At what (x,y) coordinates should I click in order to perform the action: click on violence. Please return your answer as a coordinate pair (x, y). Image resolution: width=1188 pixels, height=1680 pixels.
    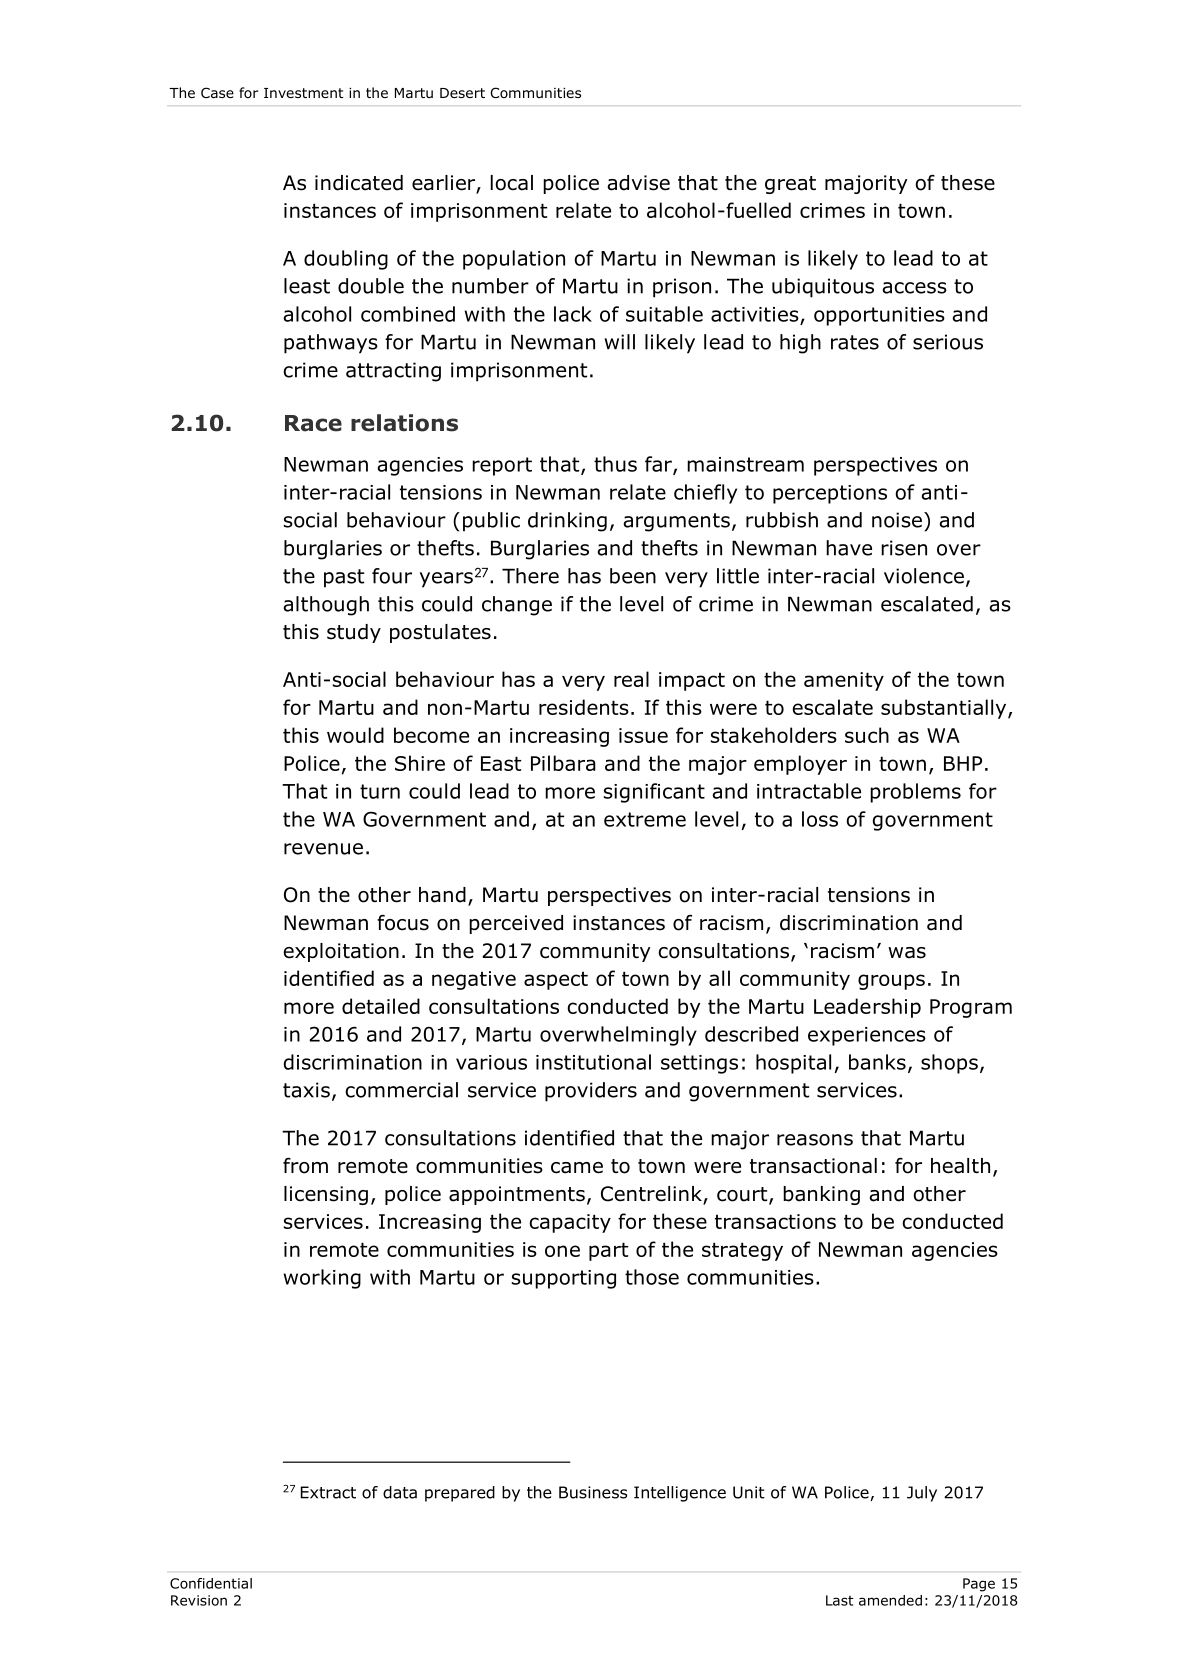
    Looking at the image, I should click on (924, 576).
